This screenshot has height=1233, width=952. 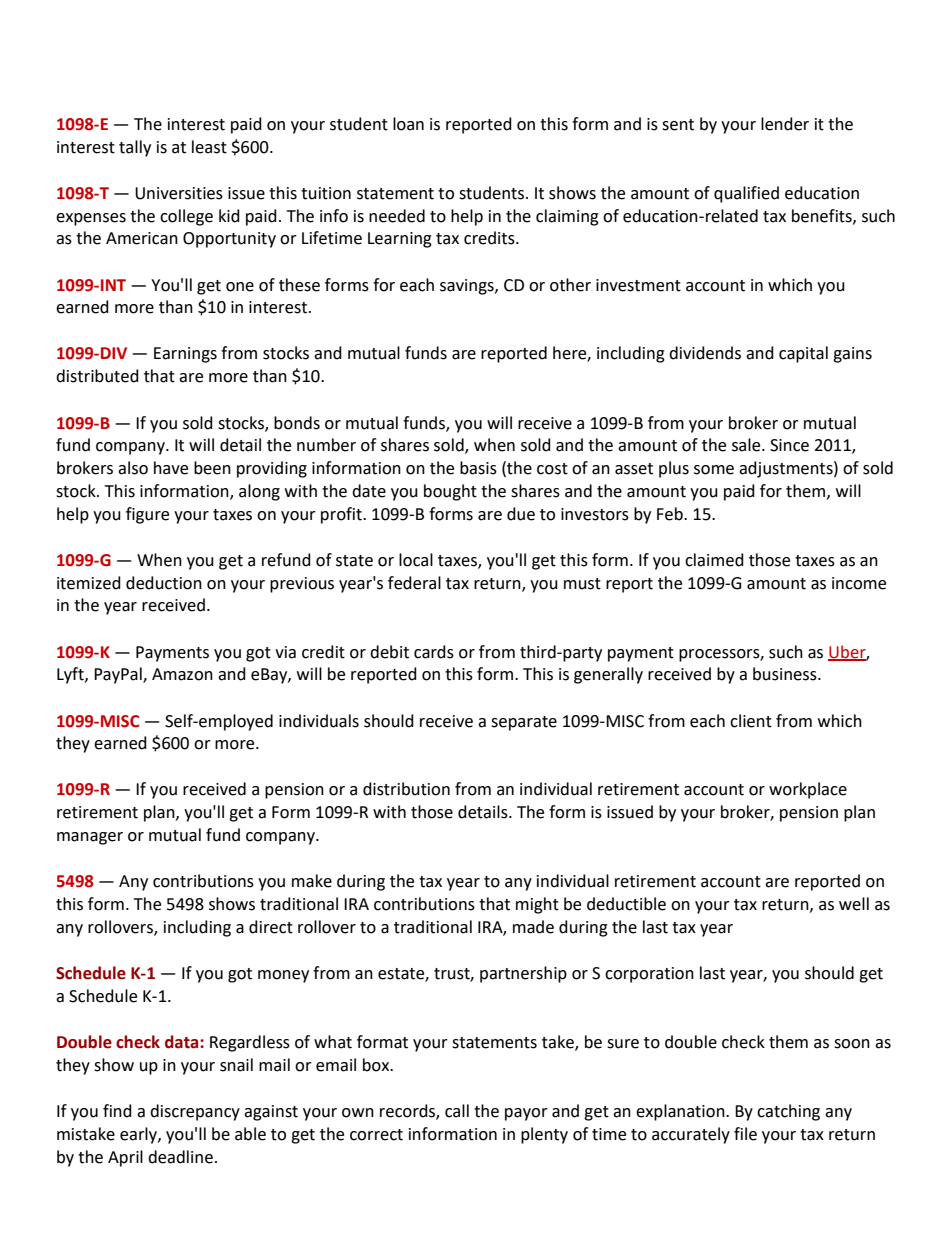 I want to click on Amazon, so click(x=182, y=674).
